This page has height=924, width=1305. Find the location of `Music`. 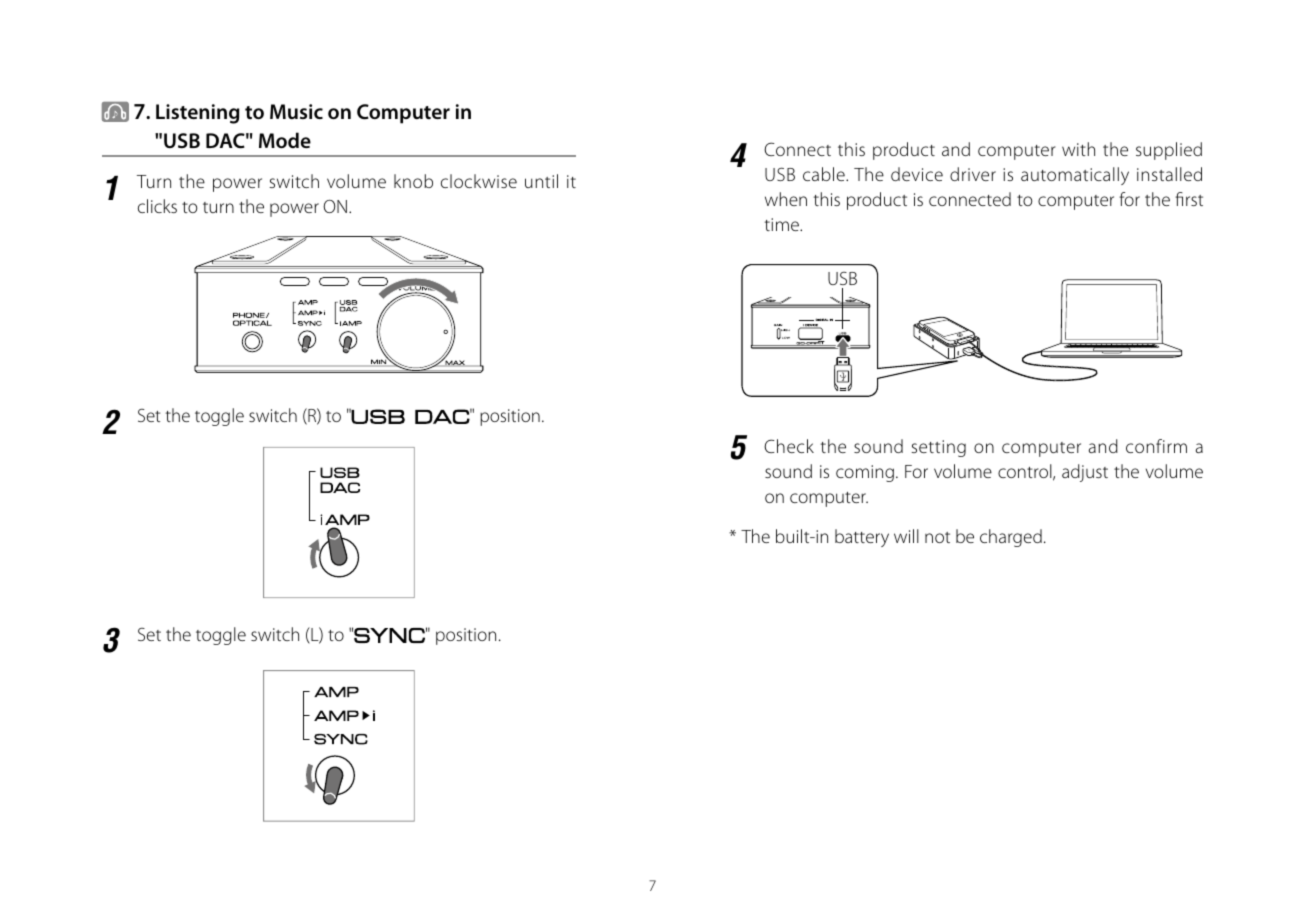

Music is located at coordinates (296, 111).
